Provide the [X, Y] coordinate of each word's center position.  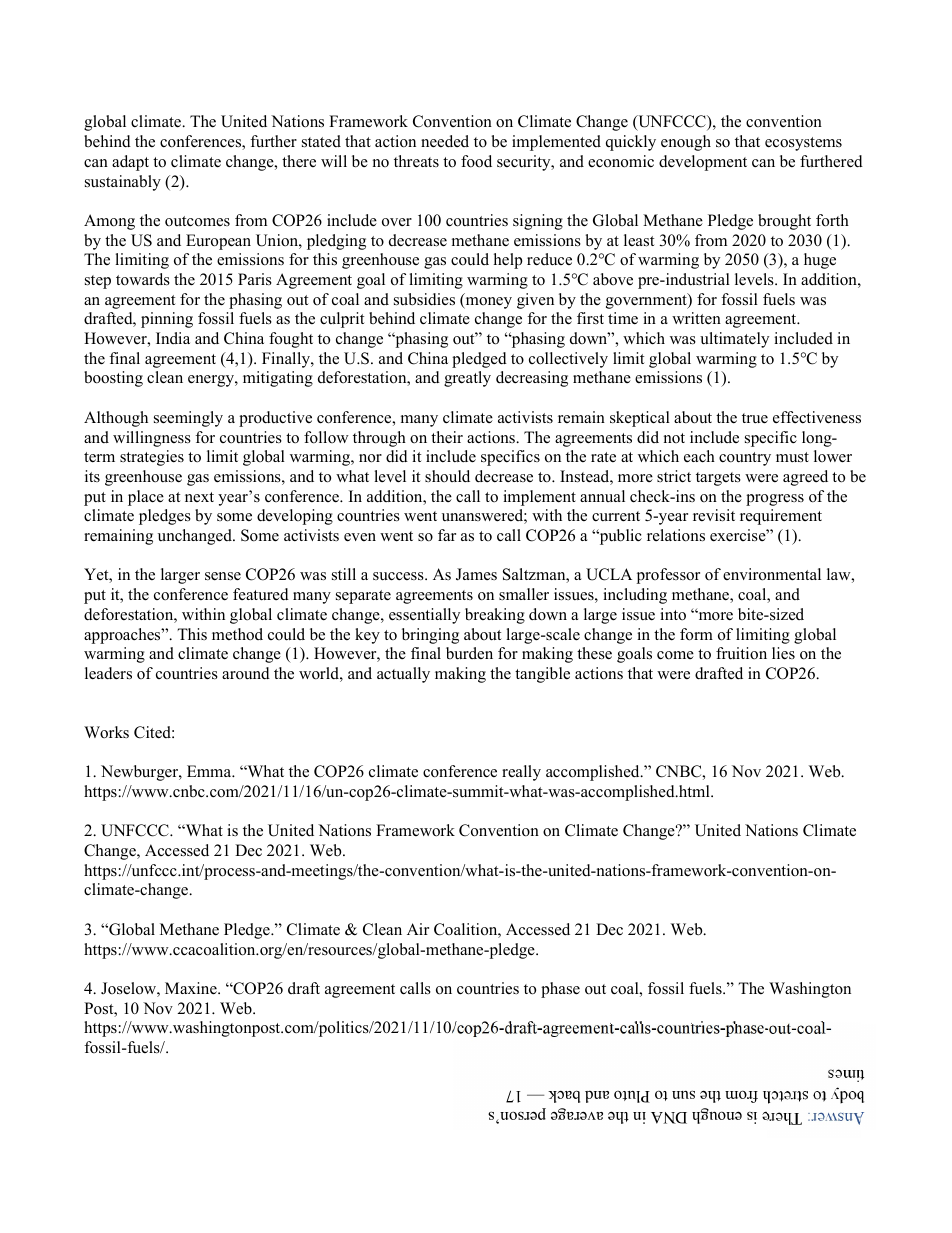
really [521, 773]
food [476, 161]
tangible [542, 675]
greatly [467, 379]
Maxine [192, 988]
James [476, 574]
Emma [210, 771]
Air [418, 929]
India [173, 338]
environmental [772, 574]
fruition [741, 653]
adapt [130, 163]
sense [223, 576]
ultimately [734, 340]
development [703, 163]
